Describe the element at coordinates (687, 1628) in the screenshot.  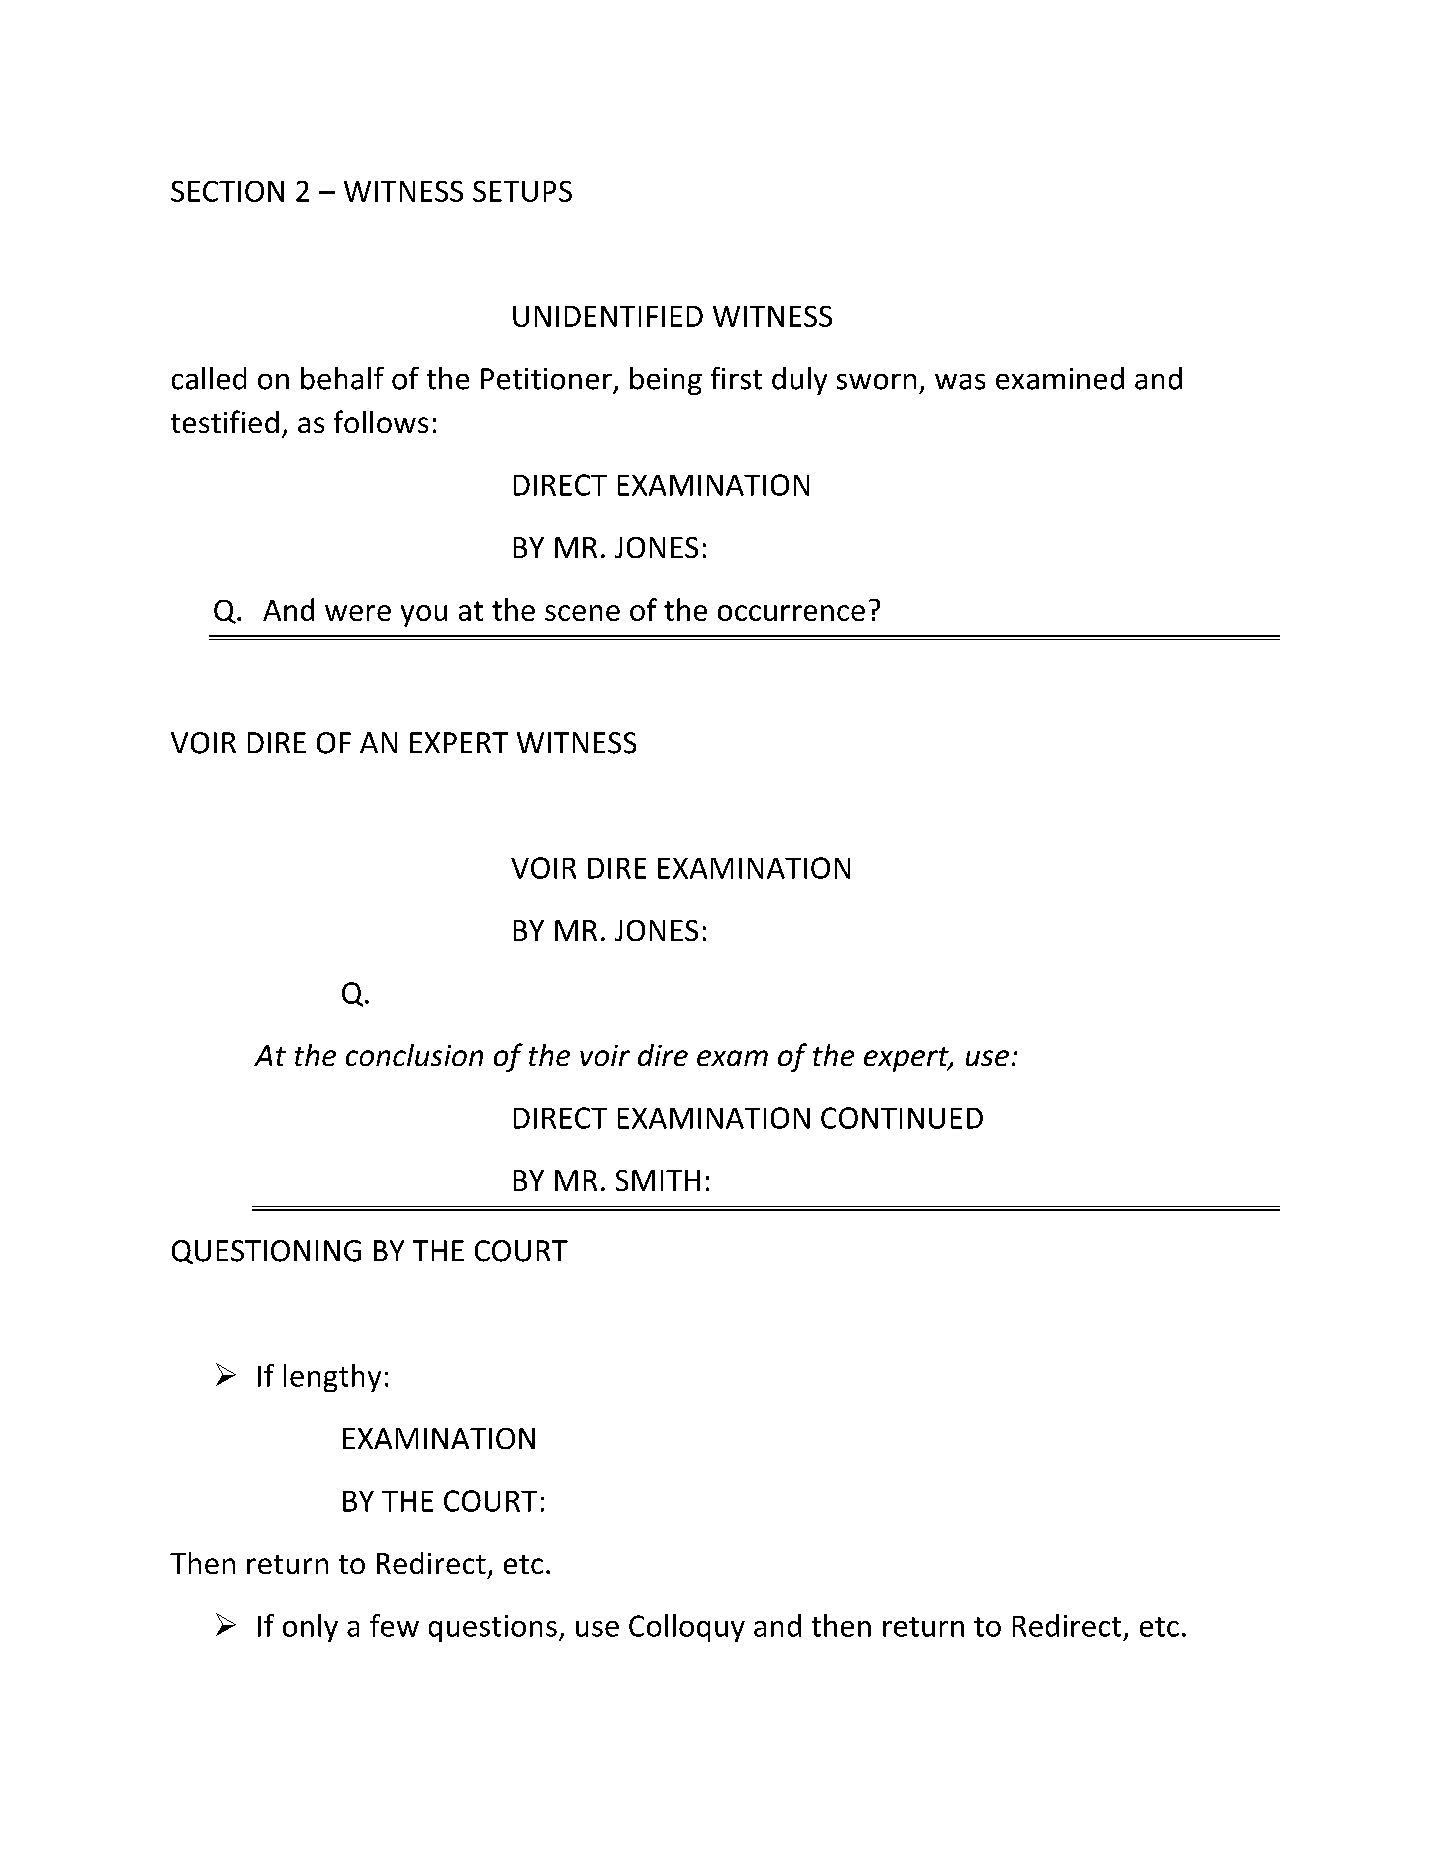
I see `Colloquy` at that location.
